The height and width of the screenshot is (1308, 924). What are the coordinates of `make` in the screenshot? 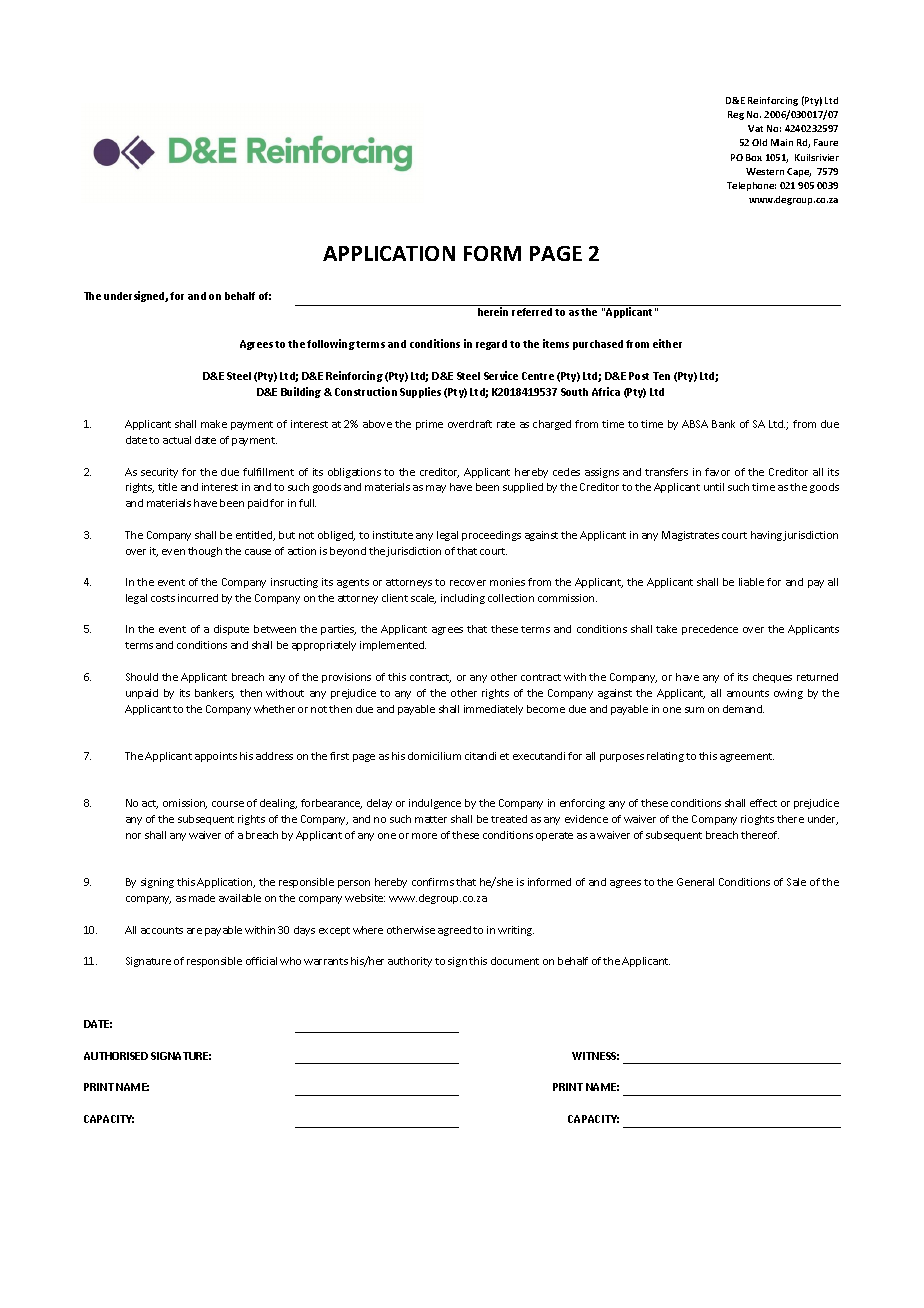 It's located at (214, 424).
